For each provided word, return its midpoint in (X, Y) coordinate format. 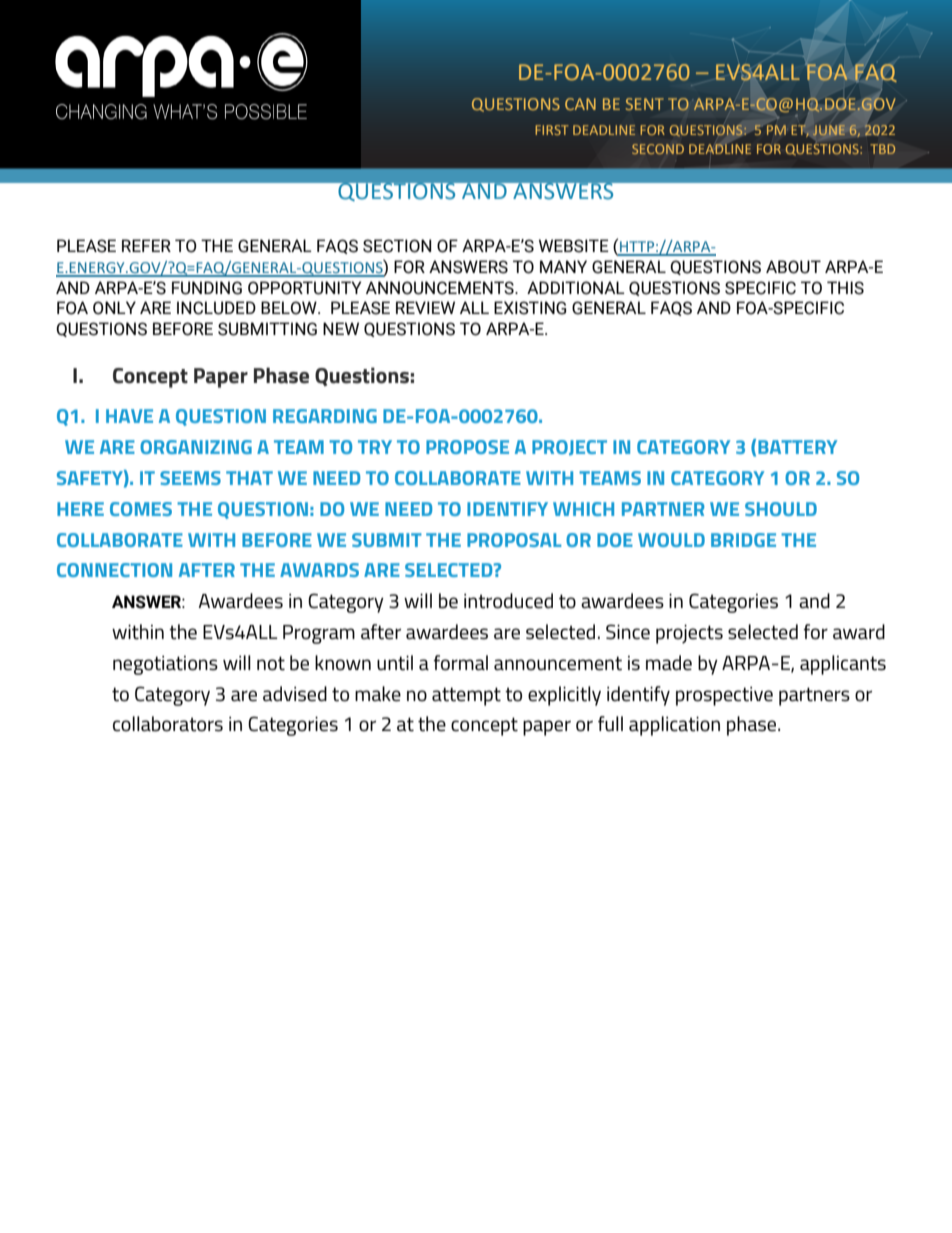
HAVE (129, 416)
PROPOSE (467, 447)
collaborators (168, 724)
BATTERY (797, 447)
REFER (146, 245)
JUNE (829, 130)
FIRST (552, 130)
